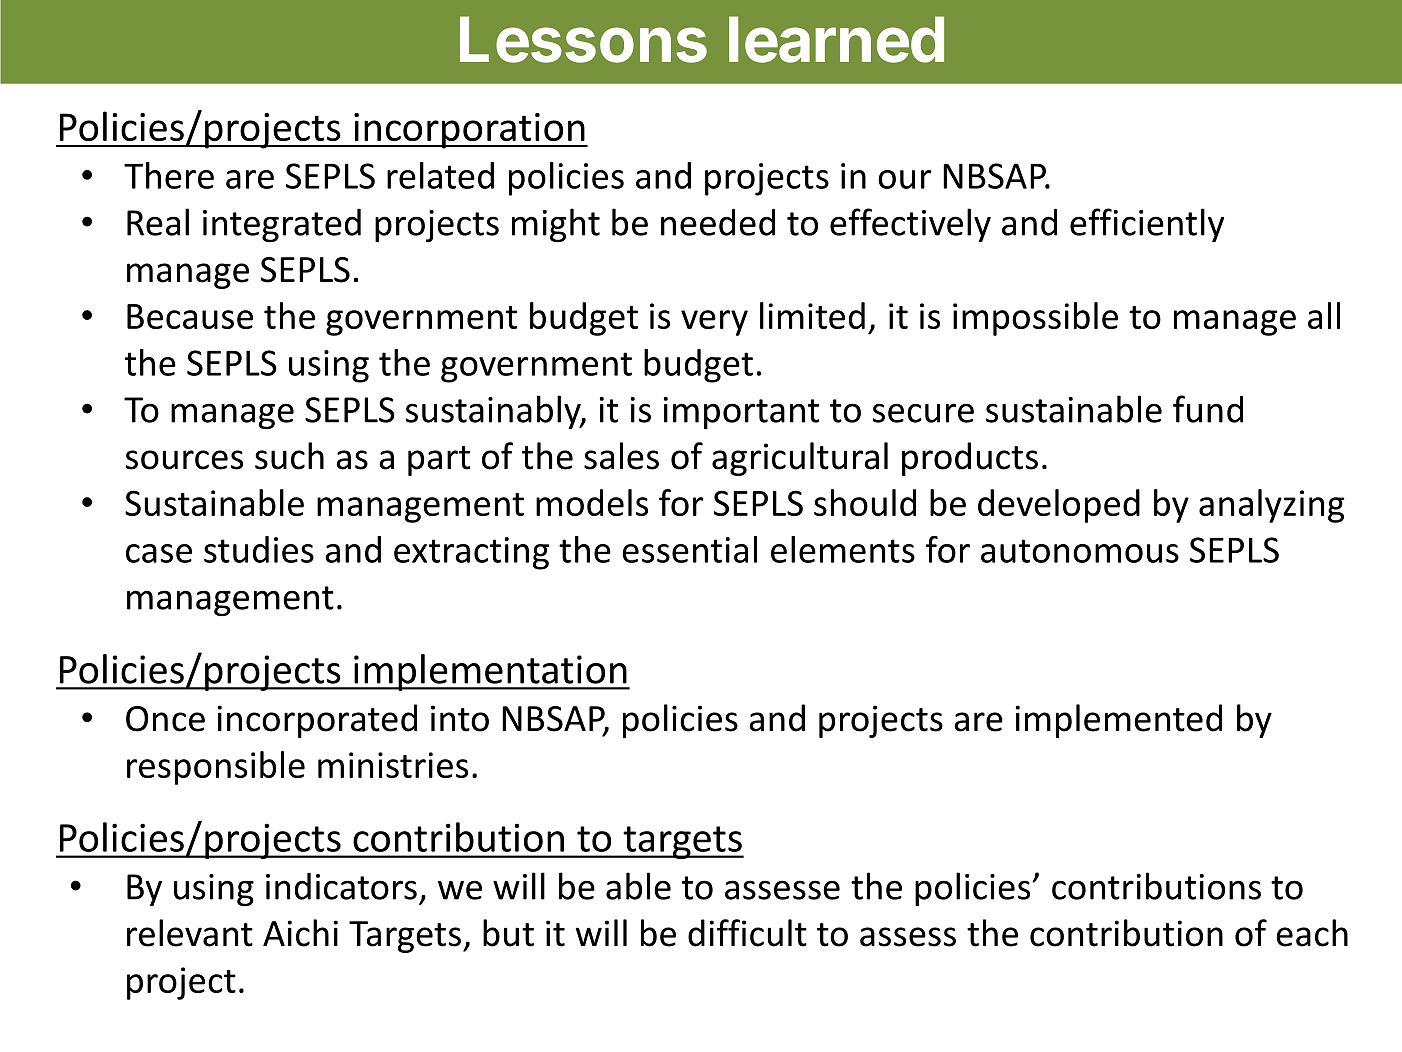 This screenshot has height=1052, width=1402. Describe the element at coordinates (1147, 225) in the screenshot. I see `efficiently` at that location.
